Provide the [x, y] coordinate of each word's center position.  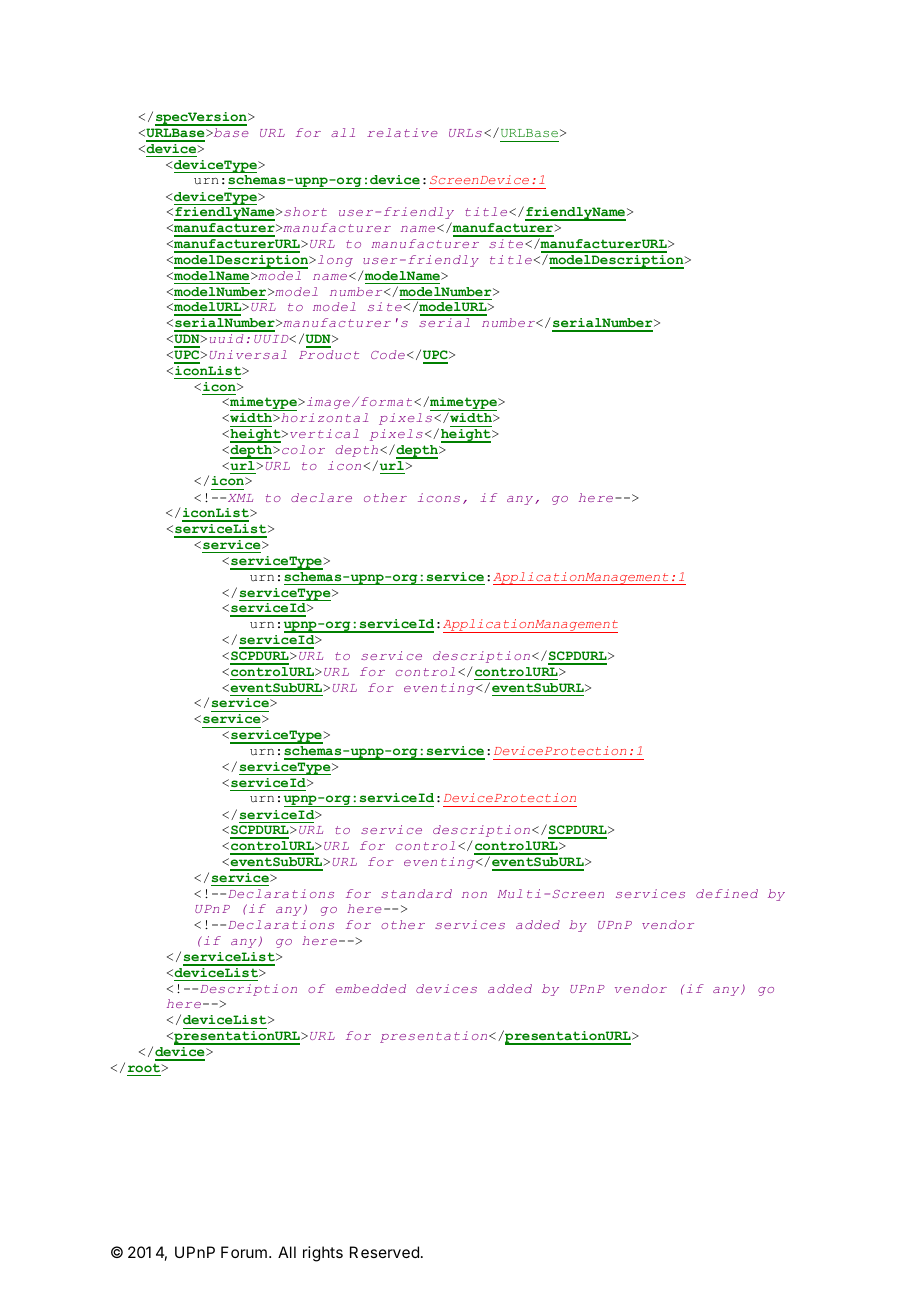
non [474, 895]
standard [416, 893]
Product [329, 354]
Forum [244, 1252]
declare [321, 497]
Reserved [384, 1252]
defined [727, 893]
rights [323, 1254]
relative [402, 132]
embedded [371, 988]
